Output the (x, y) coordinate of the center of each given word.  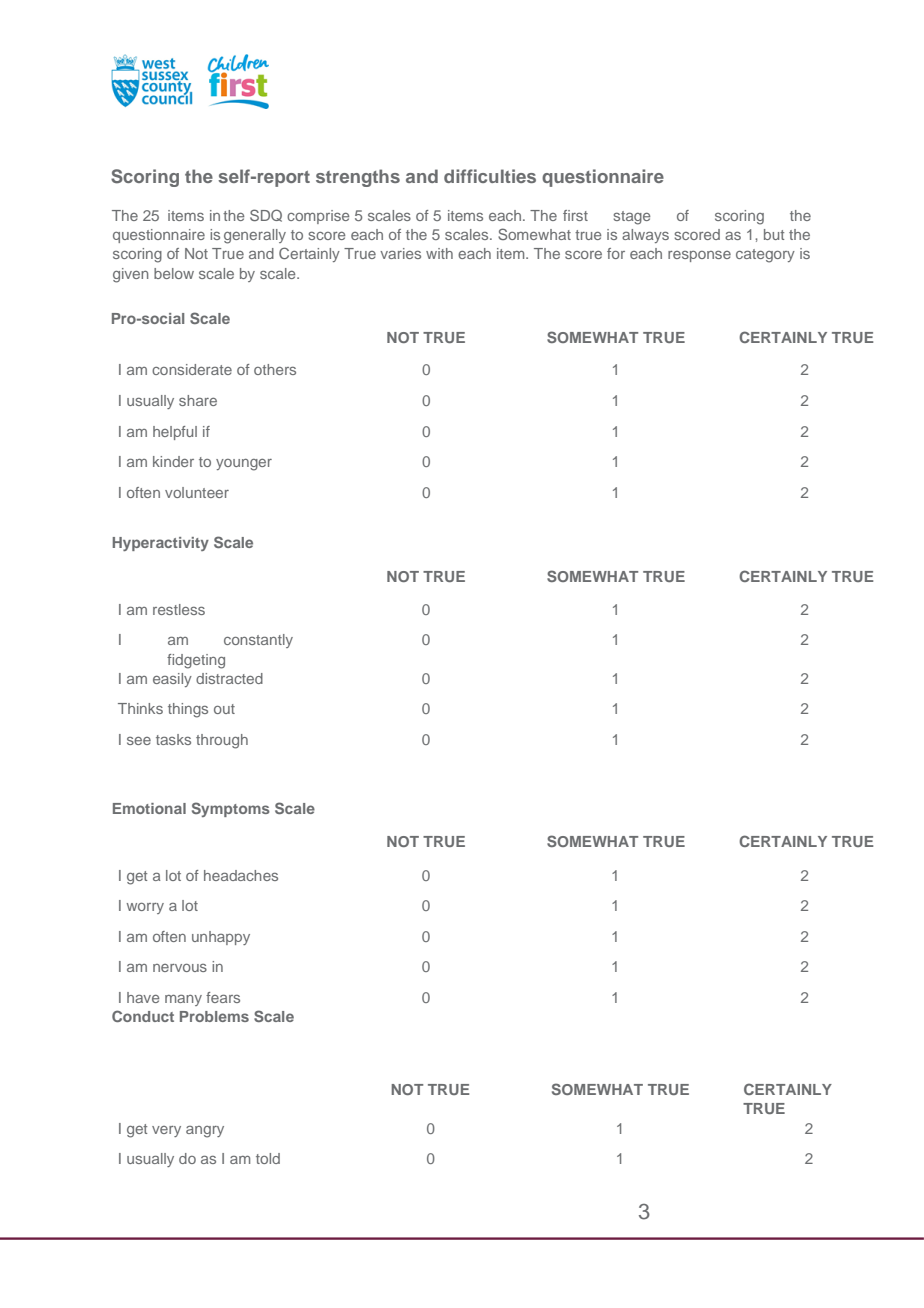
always (645, 236)
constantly (258, 641)
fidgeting (196, 661)
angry (205, 1132)
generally (255, 236)
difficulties (490, 176)
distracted (229, 678)
